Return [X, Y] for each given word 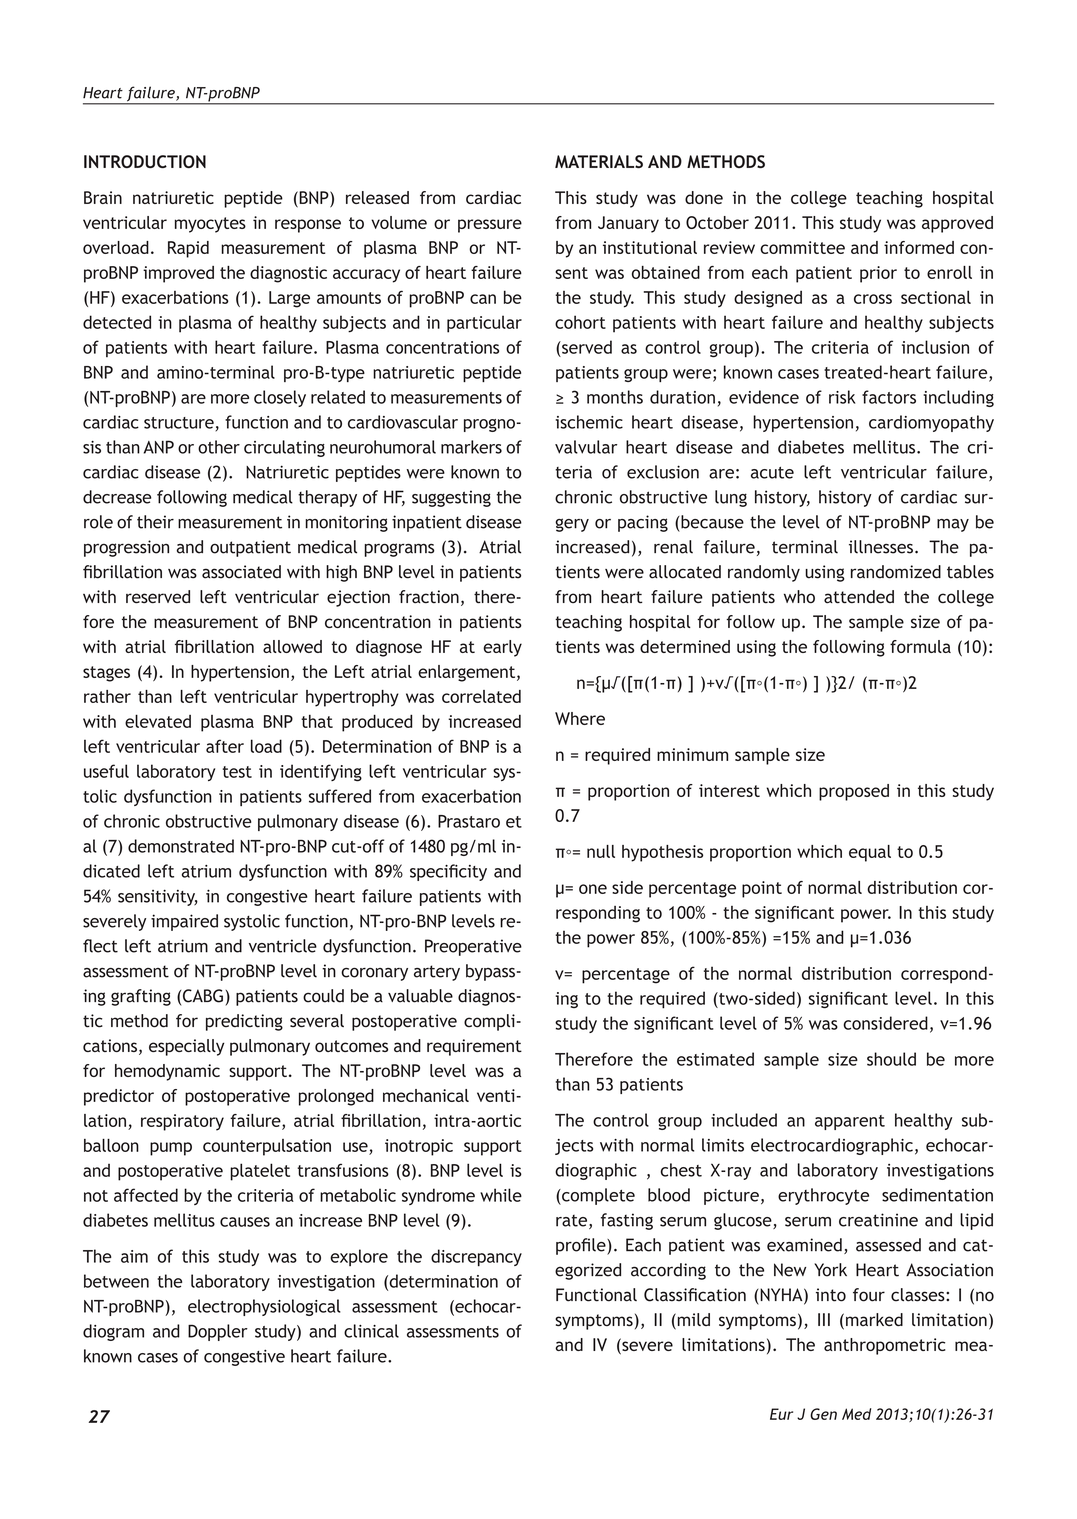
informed [919, 247]
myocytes [210, 225]
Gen [823, 1414]
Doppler [218, 1332]
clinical [371, 1331]
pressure [490, 226]
